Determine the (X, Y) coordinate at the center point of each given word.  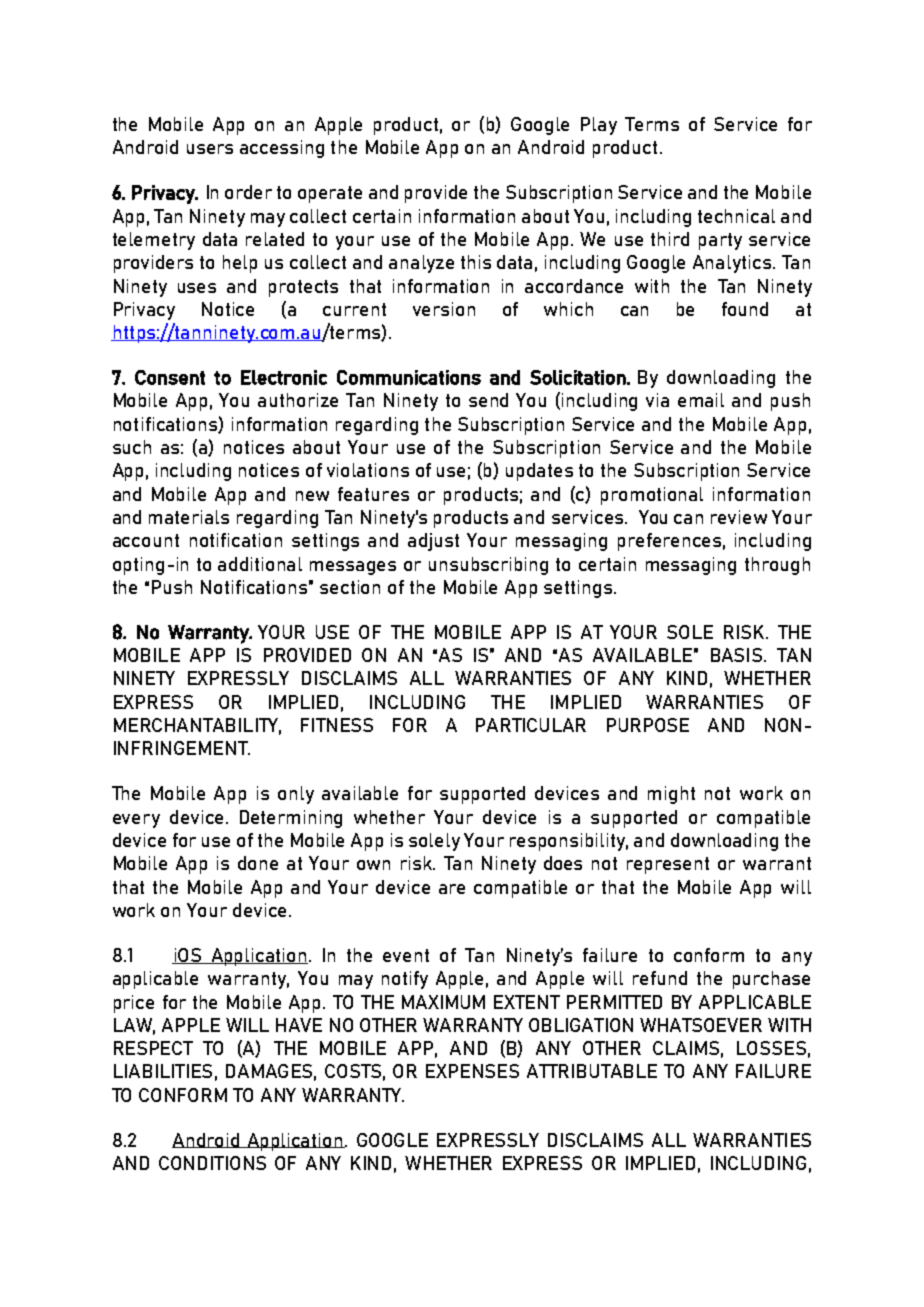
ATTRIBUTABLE (592, 1071)
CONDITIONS (212, 1163)
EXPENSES (472, 1071)
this (476, 262)
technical (736, 216)
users (210, 149)
